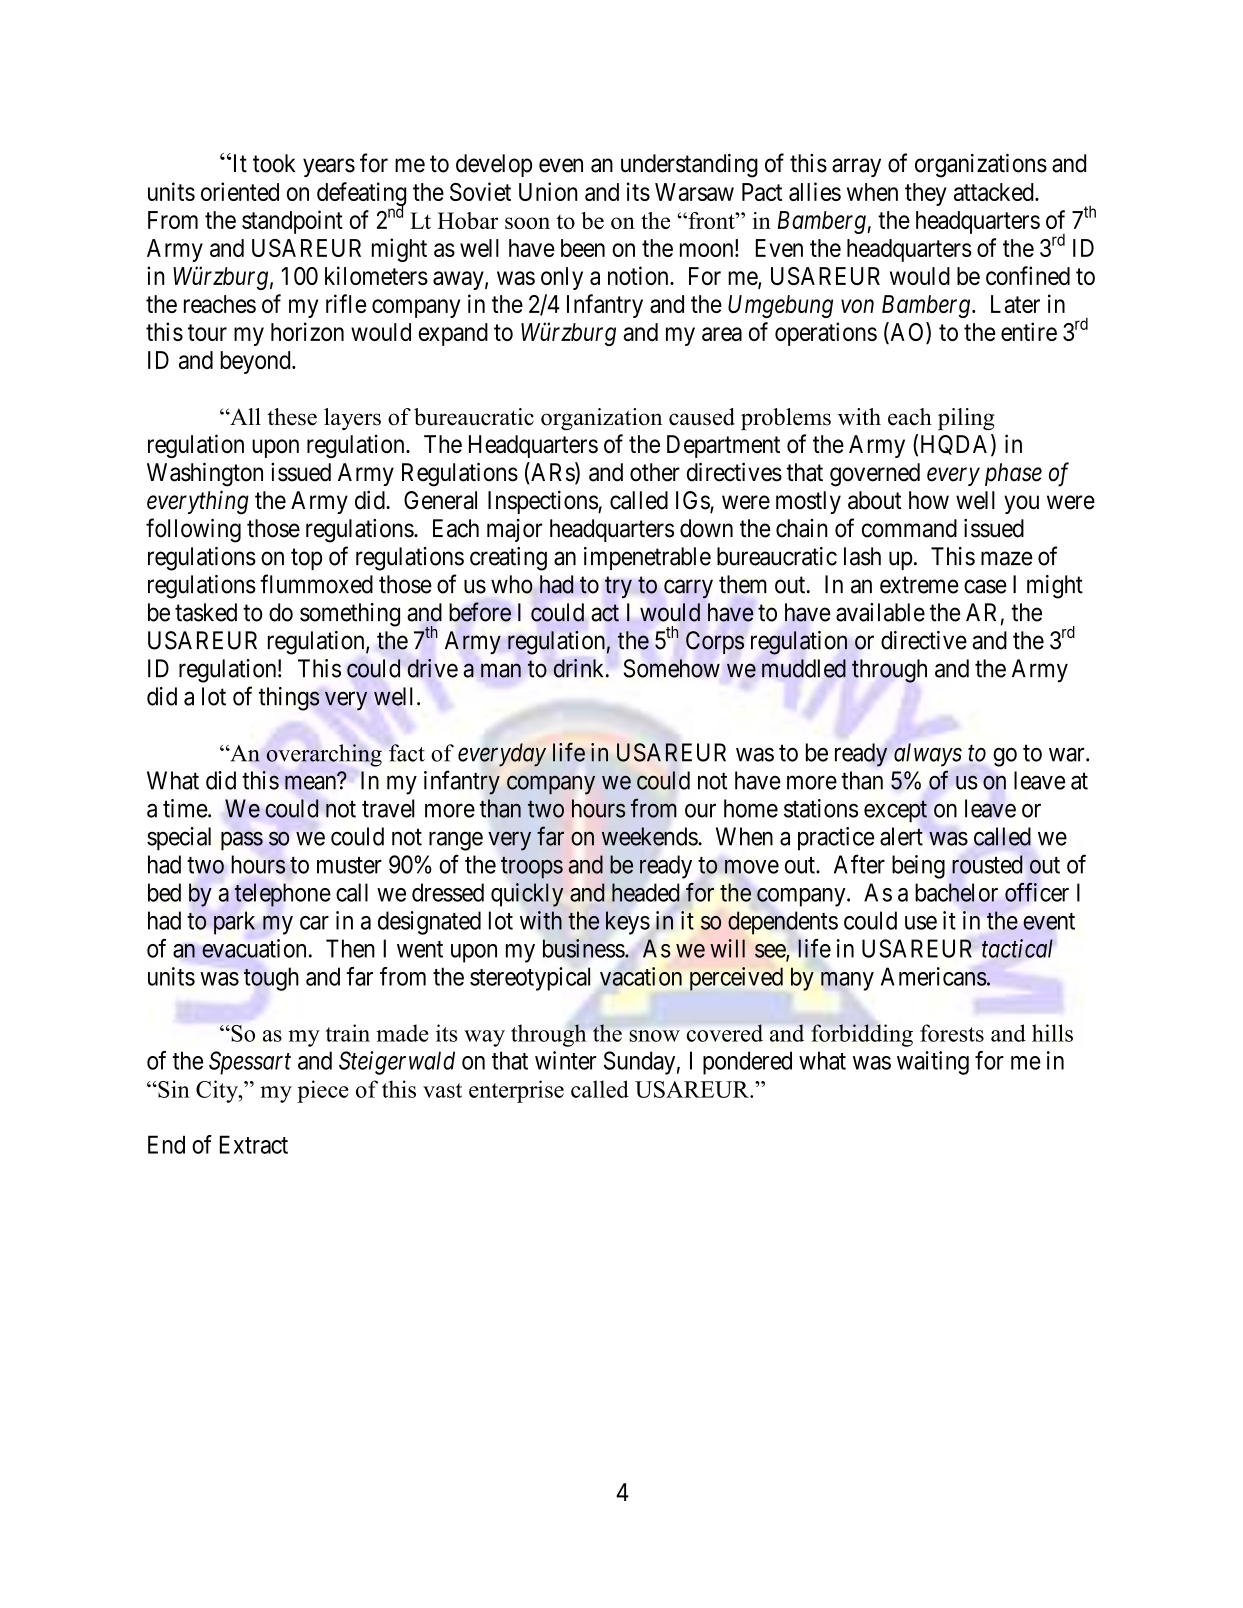 The image size is (1243, 1608). Describe the element at coordinates (548, 191) in the screenshot. I see `Union` at that location.
